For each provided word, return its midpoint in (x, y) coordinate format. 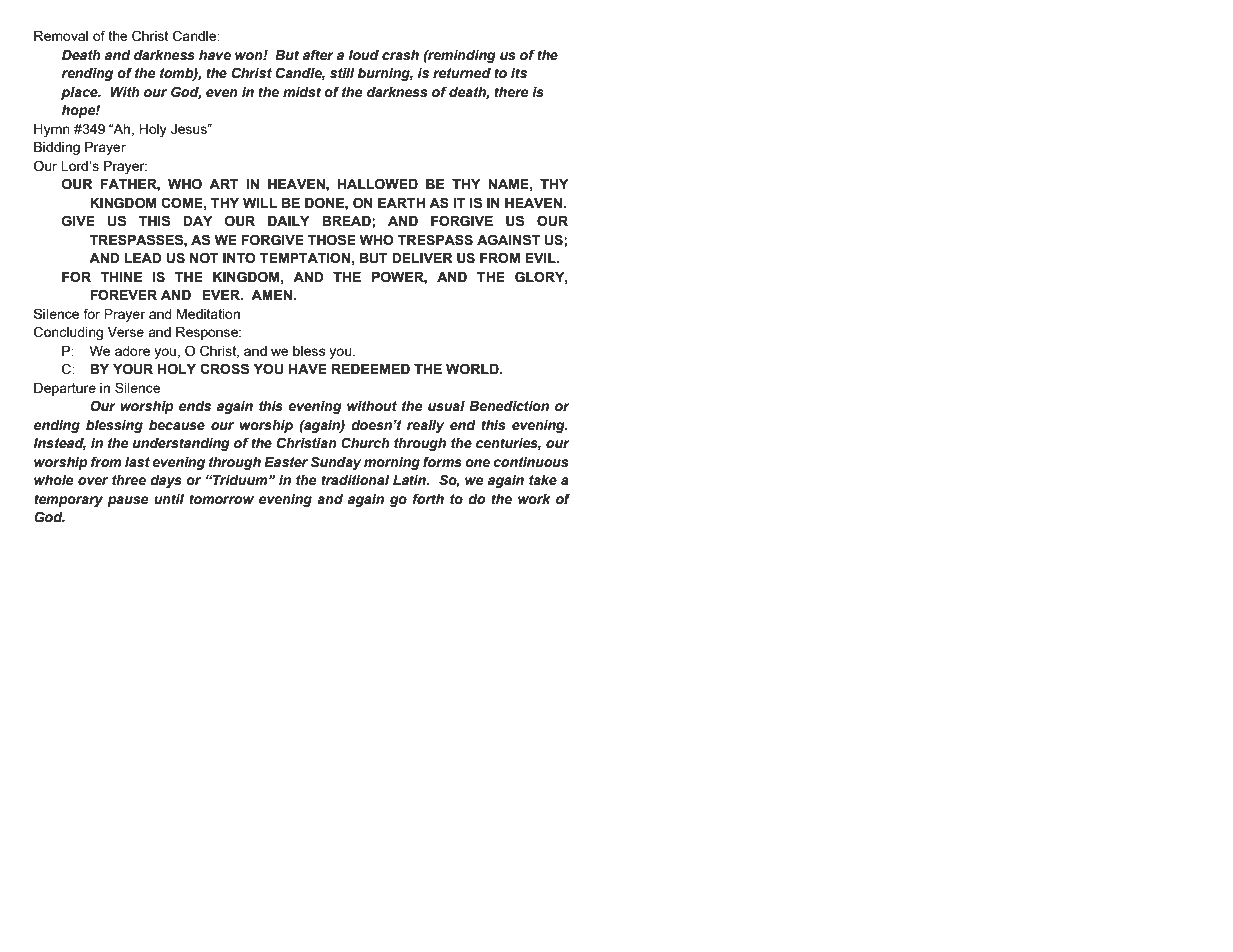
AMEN (272, 295)
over (93, 481)
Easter (286, 462)
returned (462, 73)
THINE (121, 277)
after (318, 55)
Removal (61, 36)
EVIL (541, 258)
